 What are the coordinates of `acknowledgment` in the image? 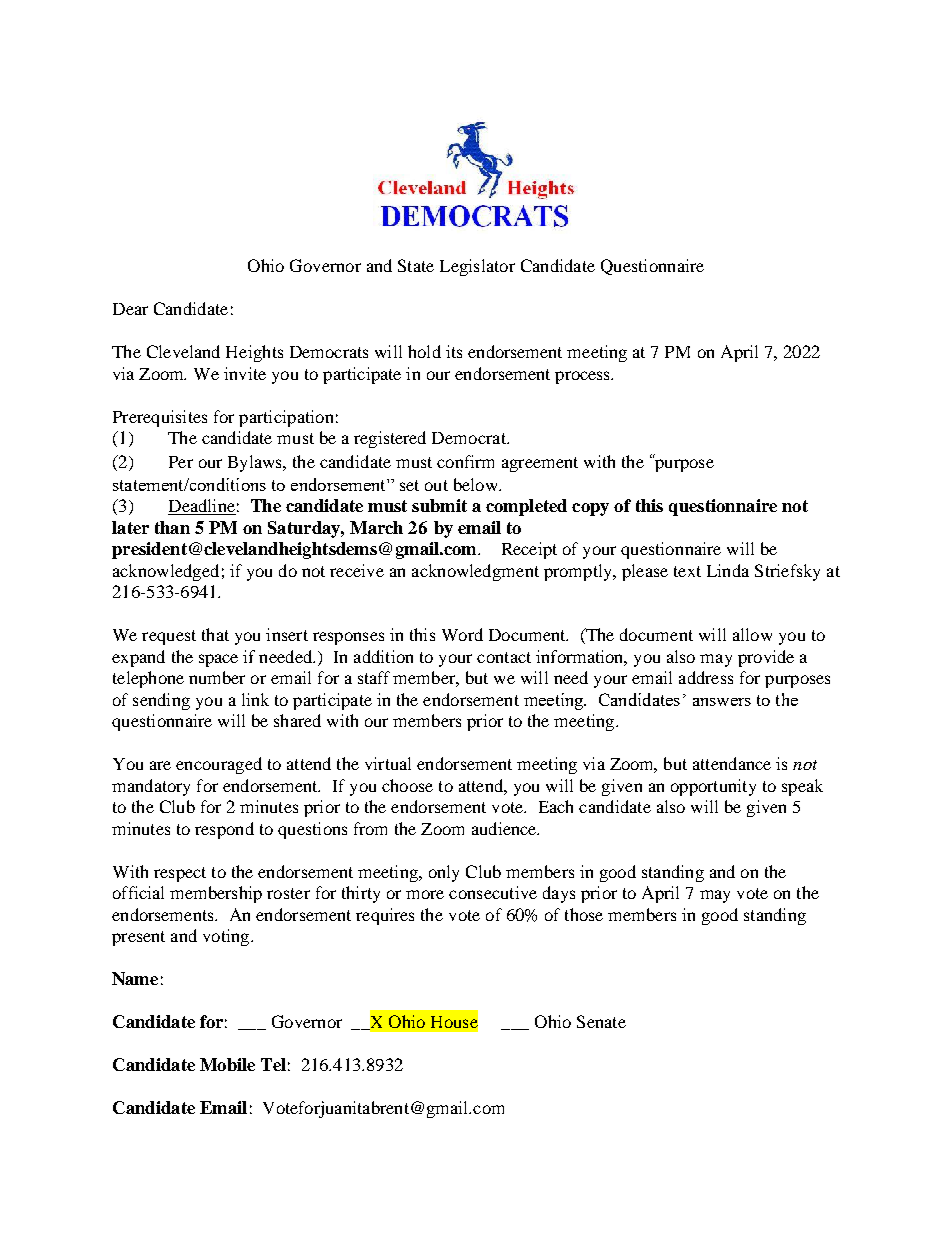 It's located at (475, 572).
